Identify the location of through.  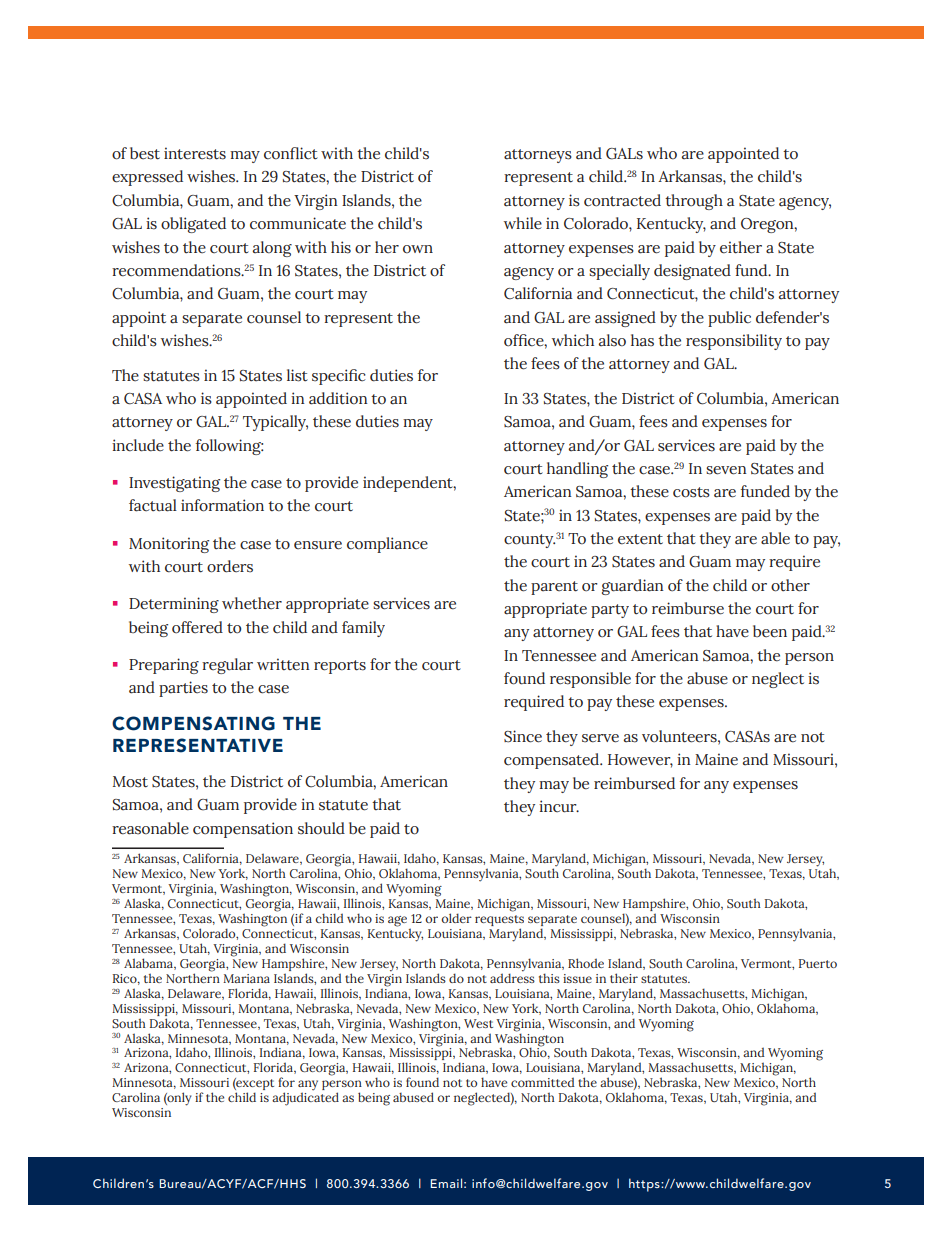
(694, 202).
